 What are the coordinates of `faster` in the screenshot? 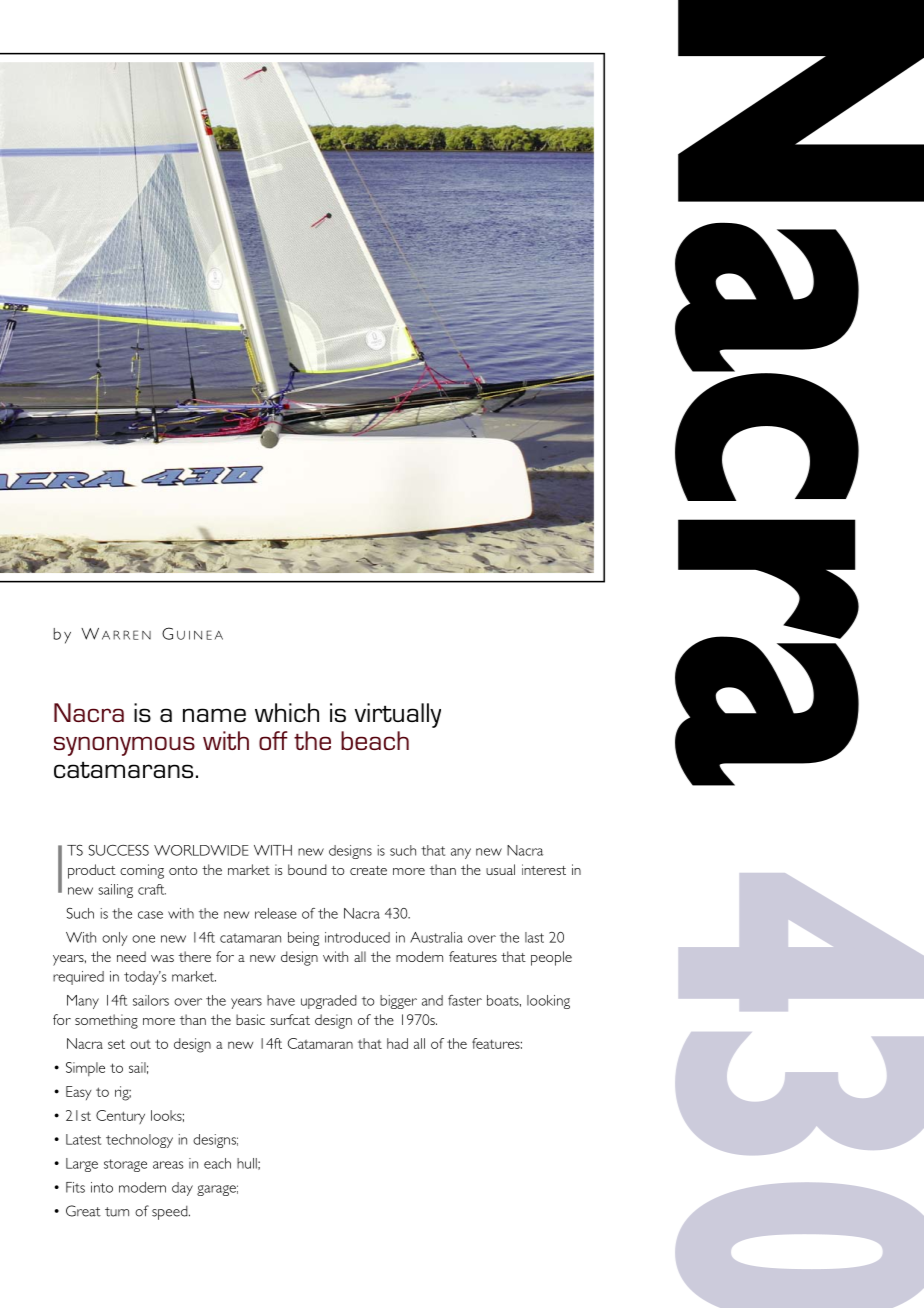 It's located at (465, 1000).
